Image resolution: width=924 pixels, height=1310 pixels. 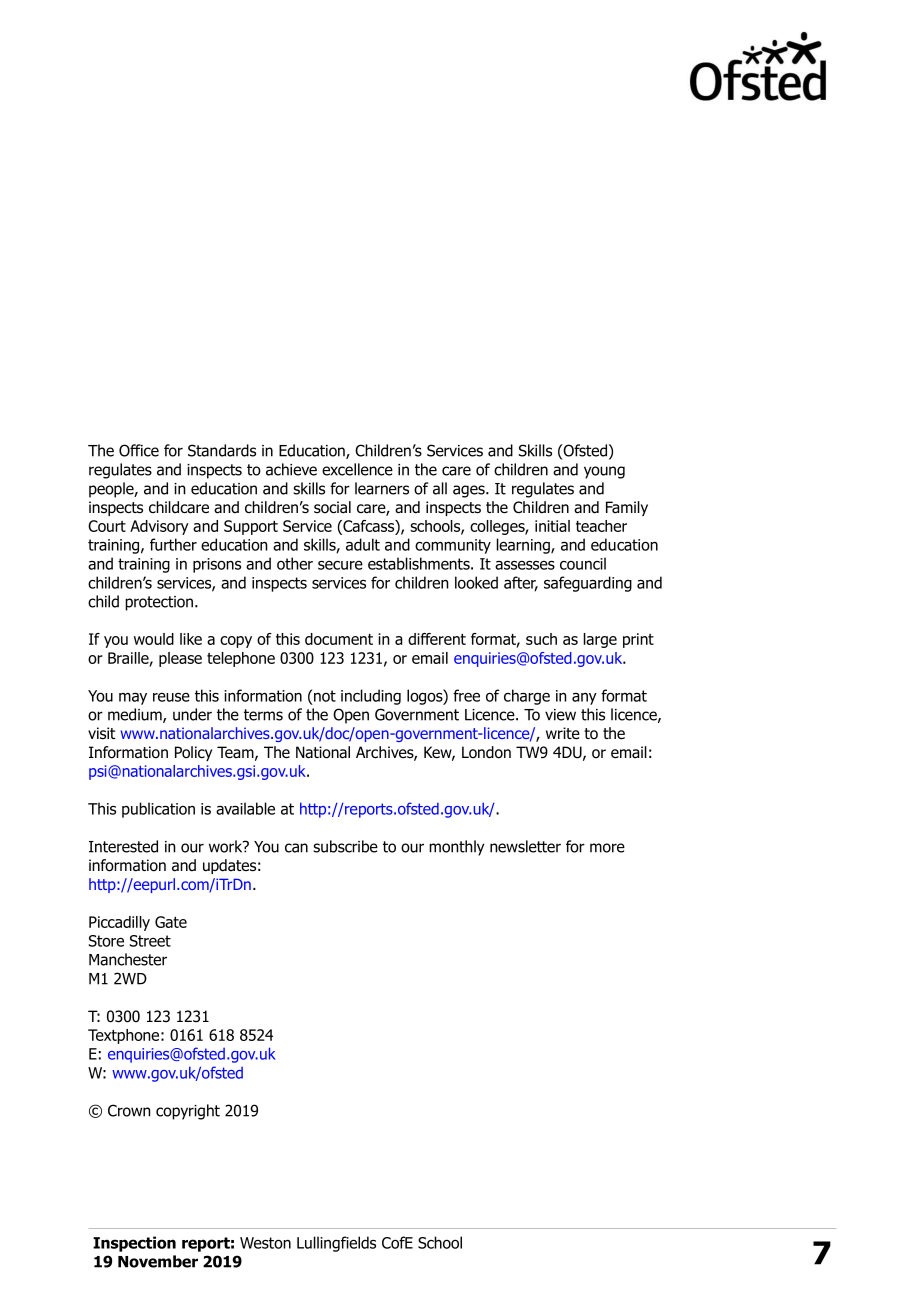 What do you see at coordinates (134, 1244) in the screenshot?
I see `Inspection` at bounding box center [134, 1244].
